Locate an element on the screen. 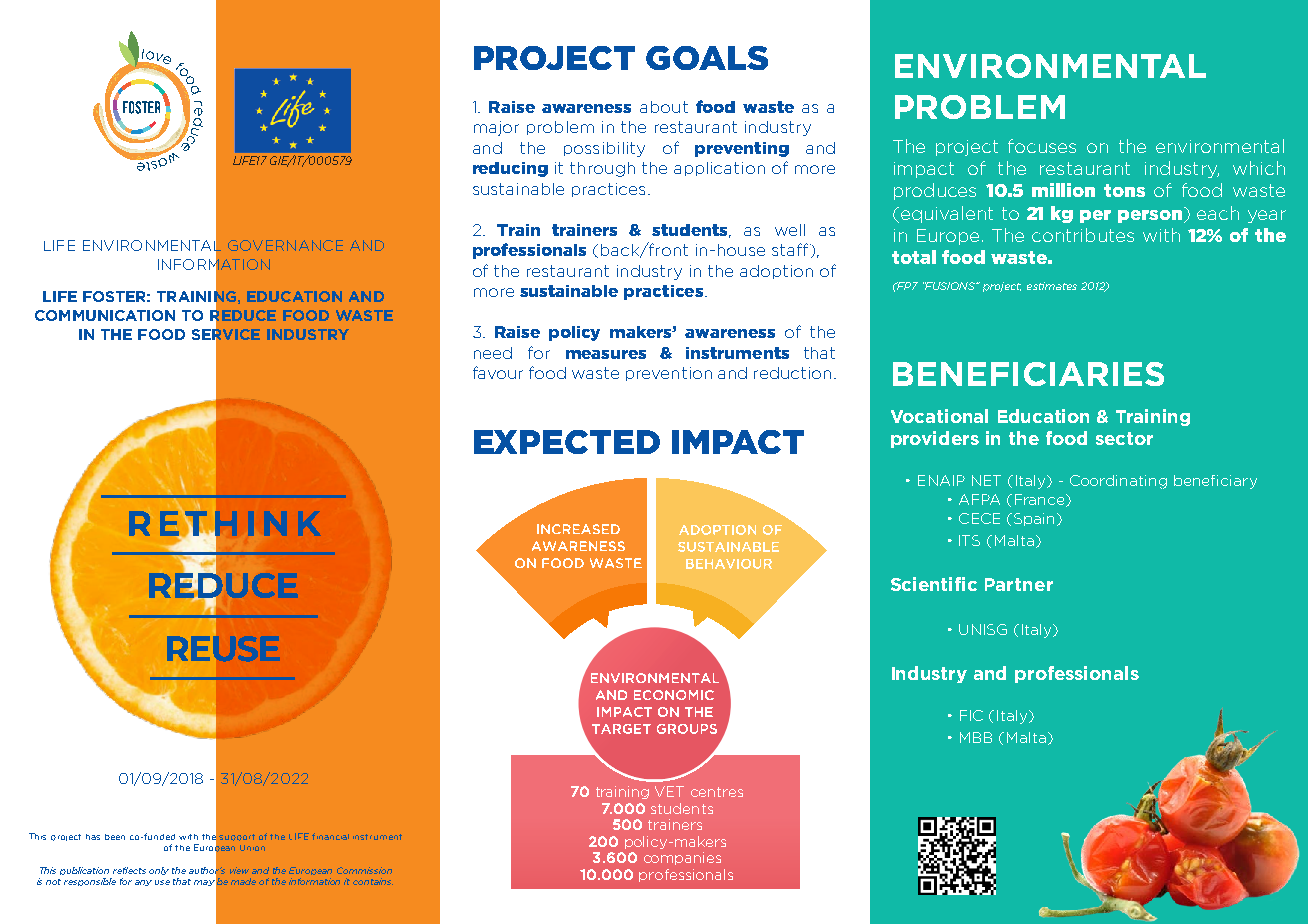  focuses is located at coordinates (1042, 146).
